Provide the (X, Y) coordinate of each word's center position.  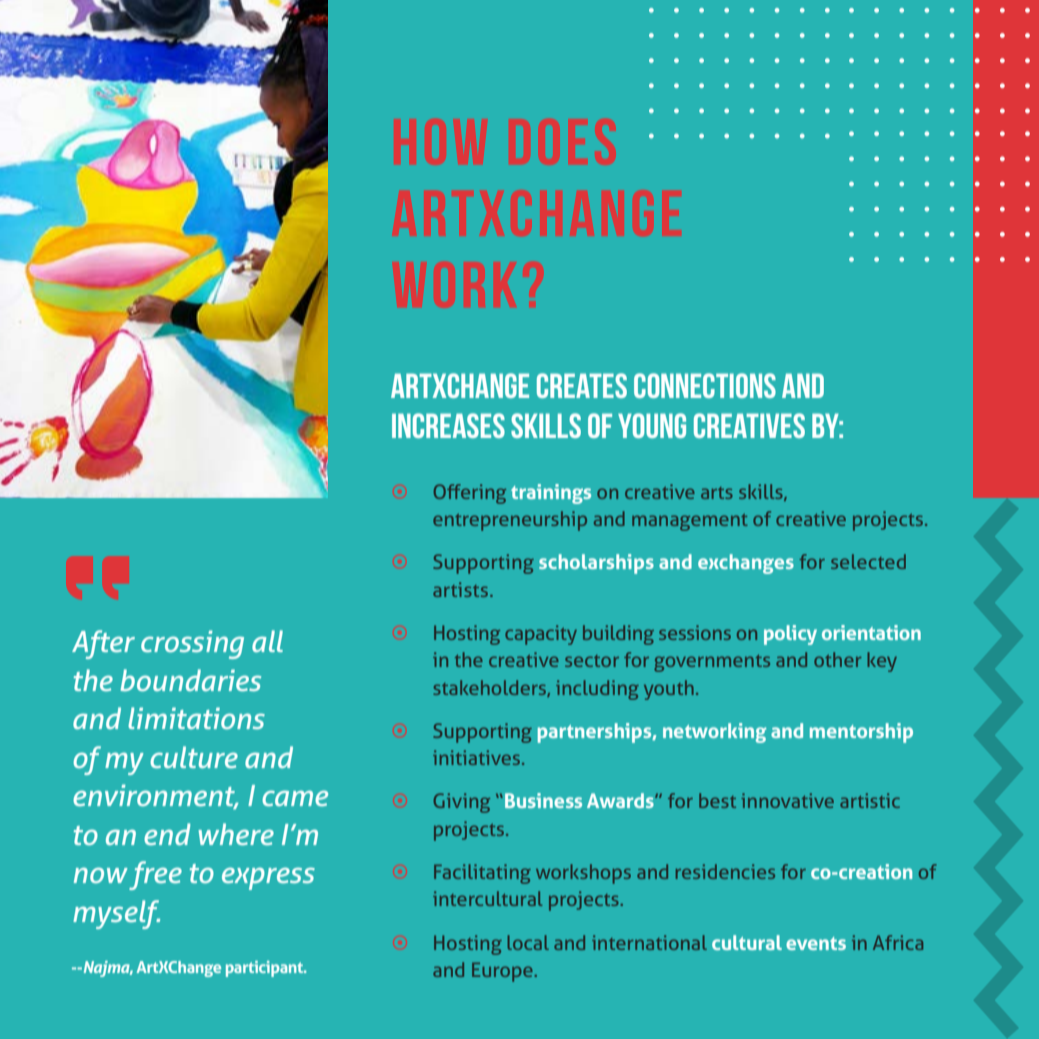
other (837, 659)
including (597, 690)
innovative (787, 800)
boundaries (190, 680)
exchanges (746, 564)
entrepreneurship (510, 521)
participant (266, 969)
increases (448, 425)
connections (705, 385)
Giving (461, 803)
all (267, 641)
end (167, 834)
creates (582, 385)
